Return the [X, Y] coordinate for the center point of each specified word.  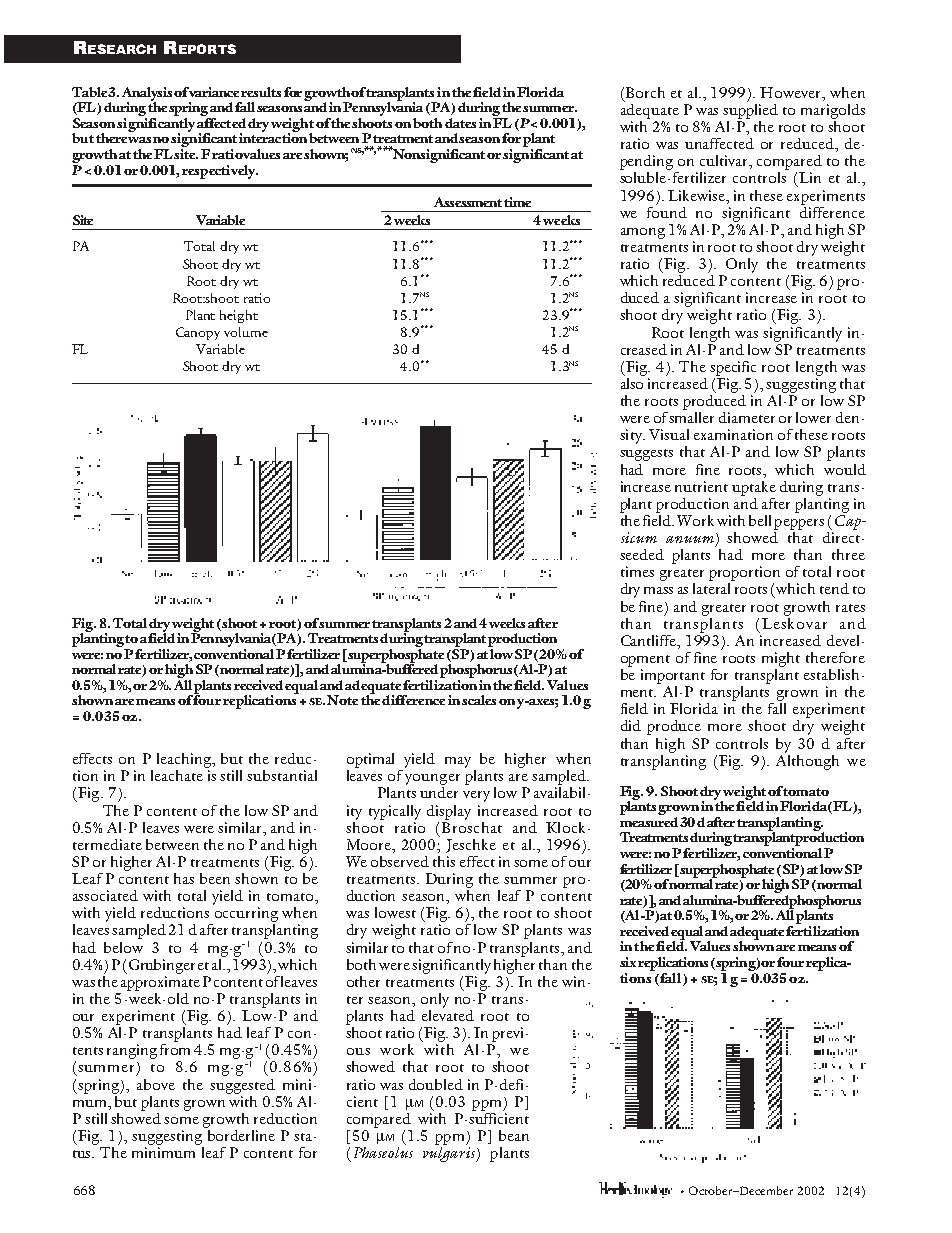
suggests [646, 455]
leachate [177, 775]
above [156, 1084]
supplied [750, 110]
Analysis [148, 95]
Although [807, 761]
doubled [436, 1084]
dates [460, 123]
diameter [747, 417]
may [458, 762]
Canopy [198, 333]
